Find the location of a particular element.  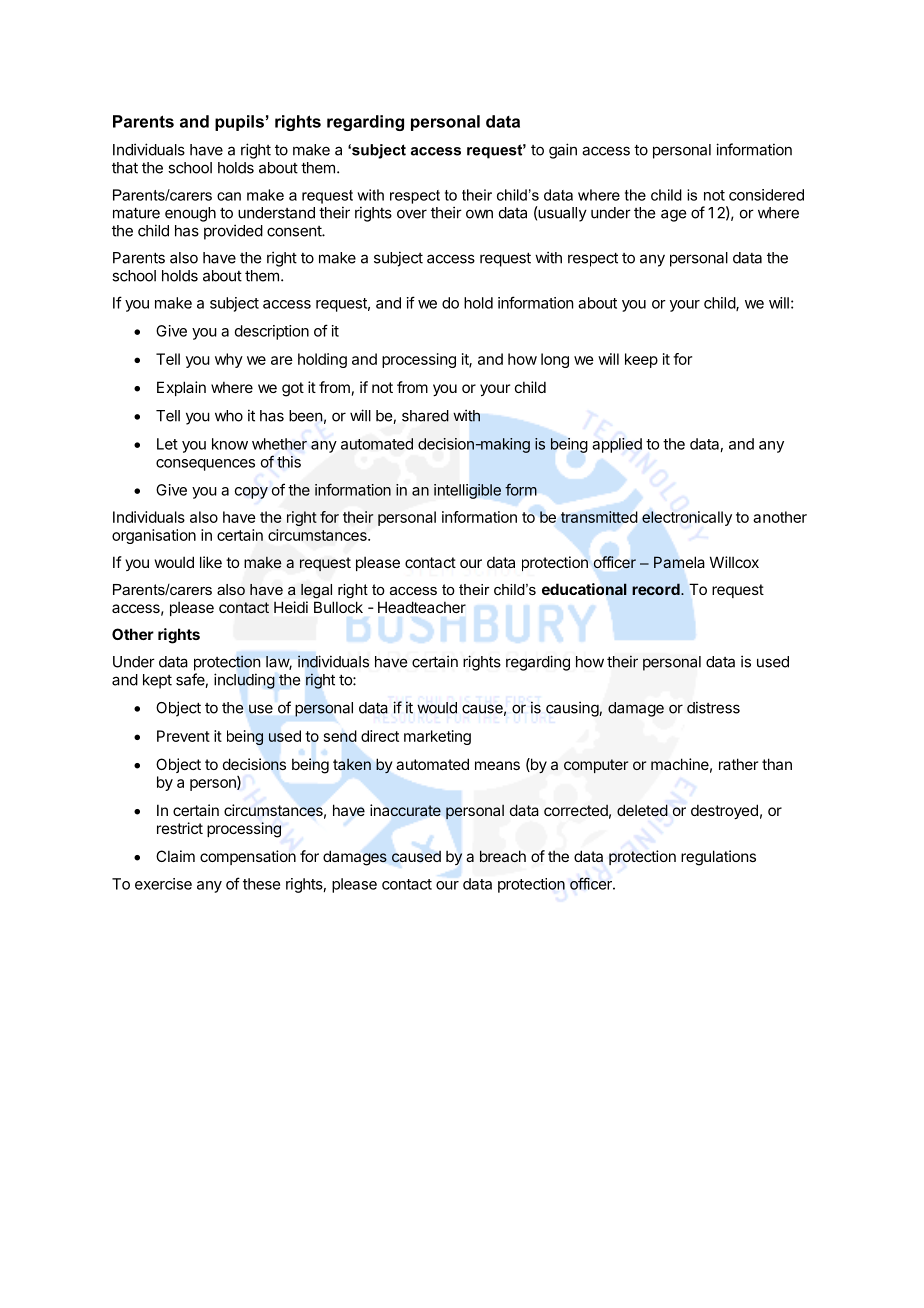

Claim is located at coordinates (175, 856).
